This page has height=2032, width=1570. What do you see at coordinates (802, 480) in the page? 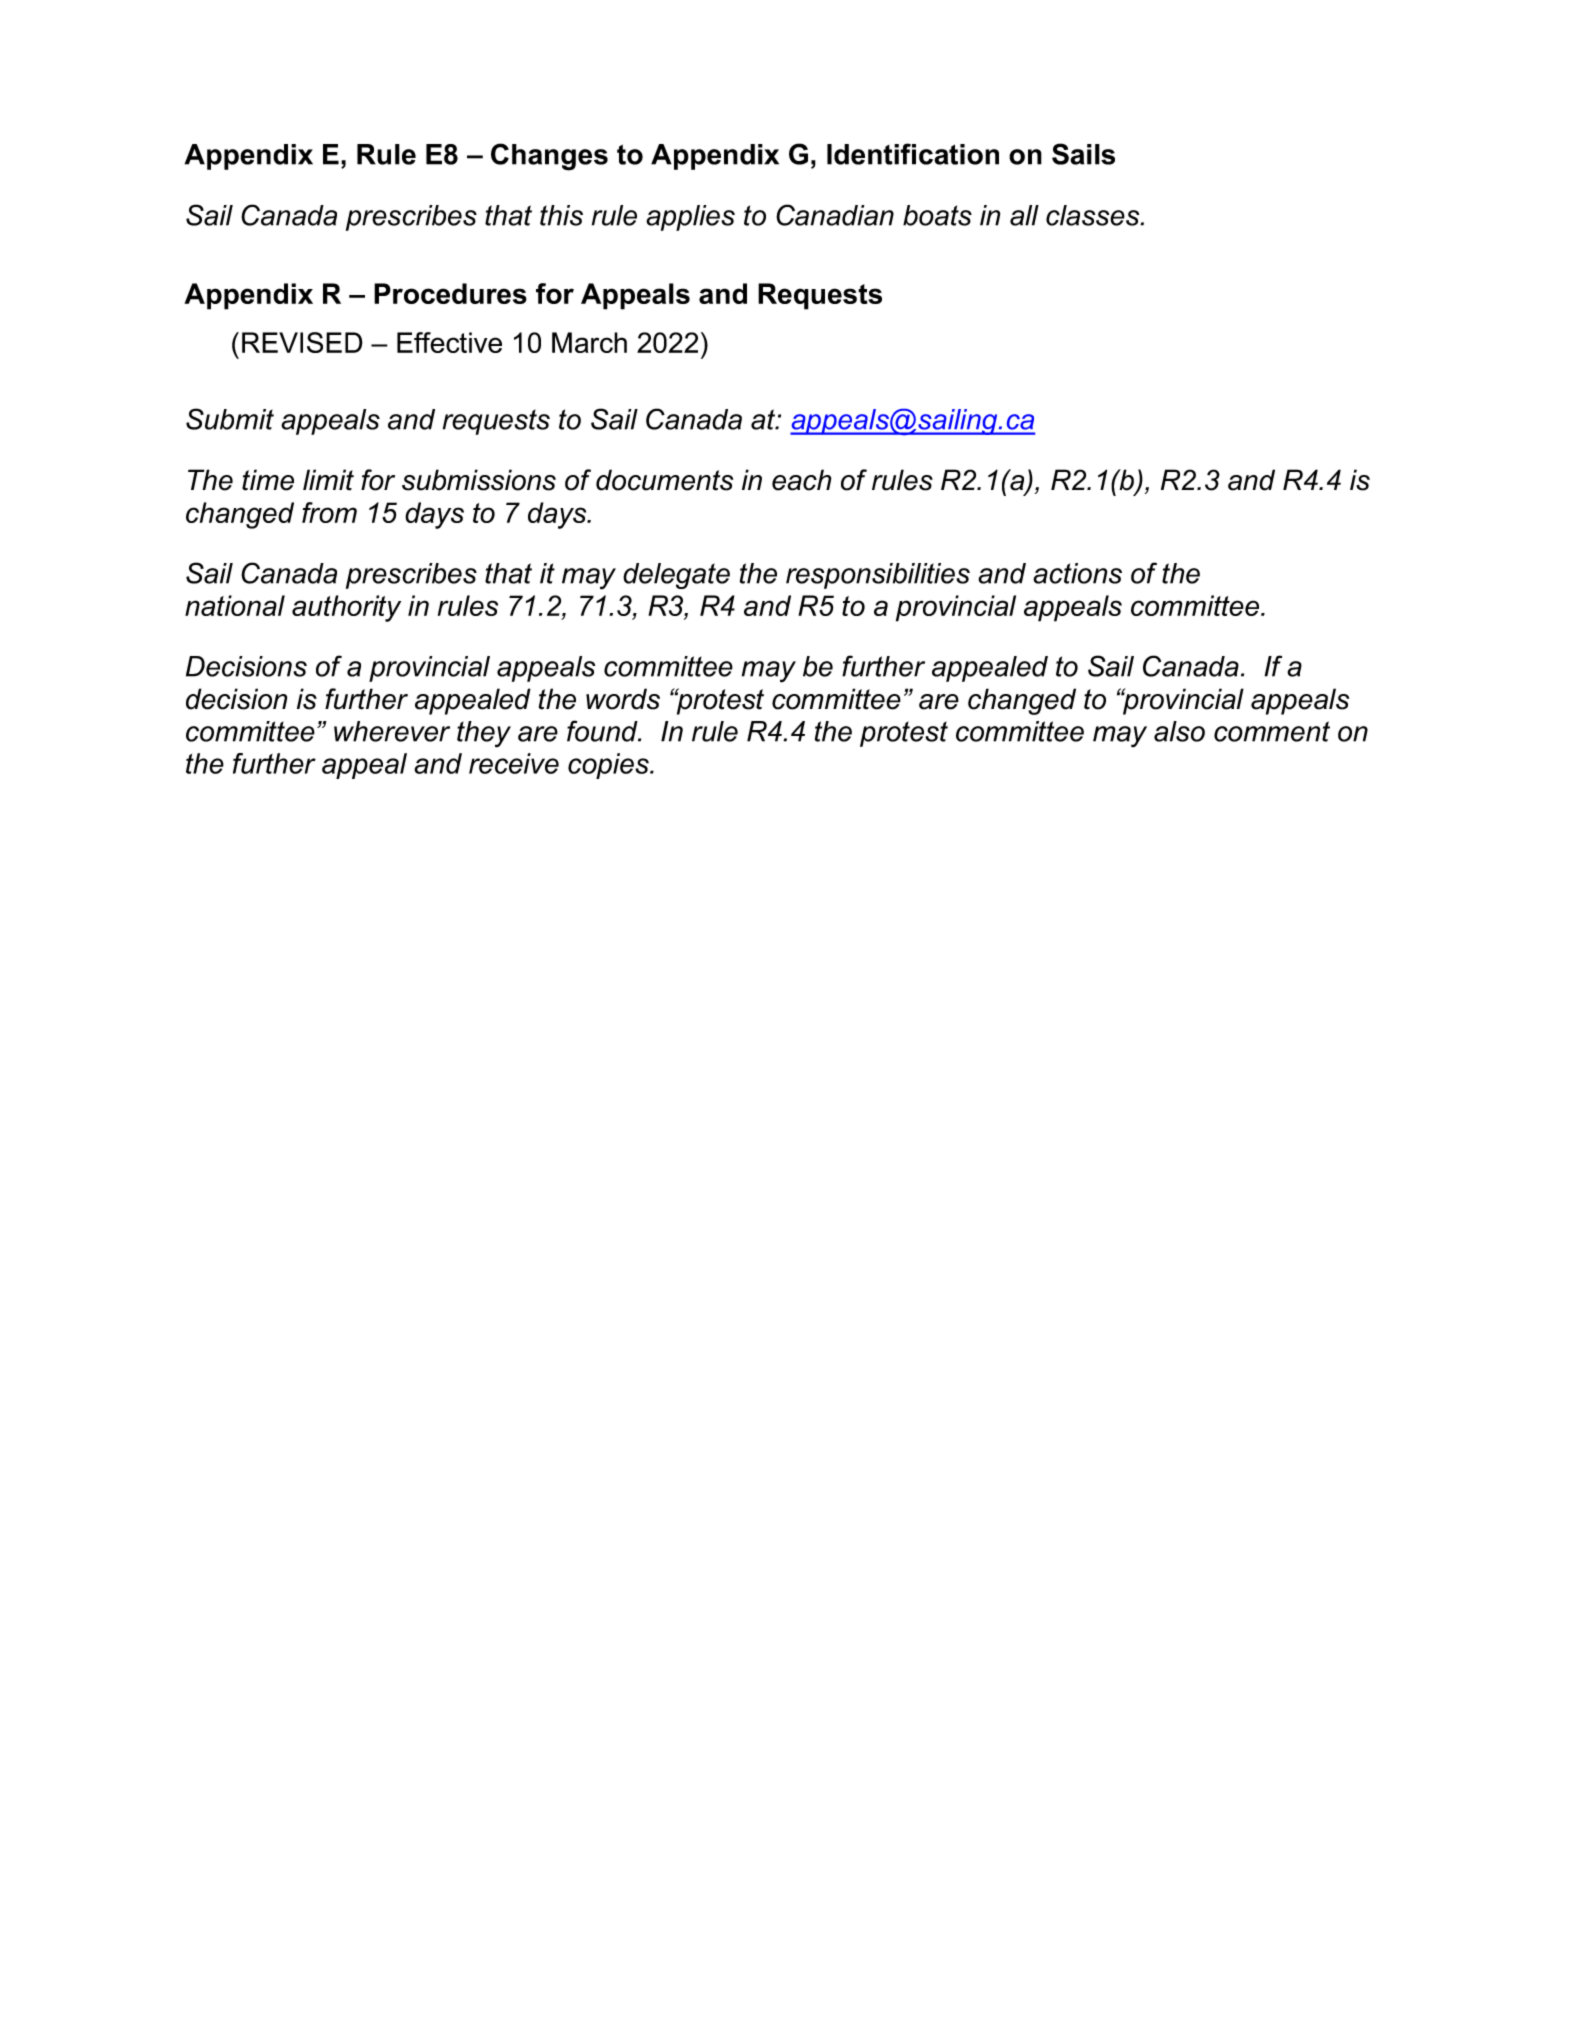
I see `each` at bounding box center [802, 480].
